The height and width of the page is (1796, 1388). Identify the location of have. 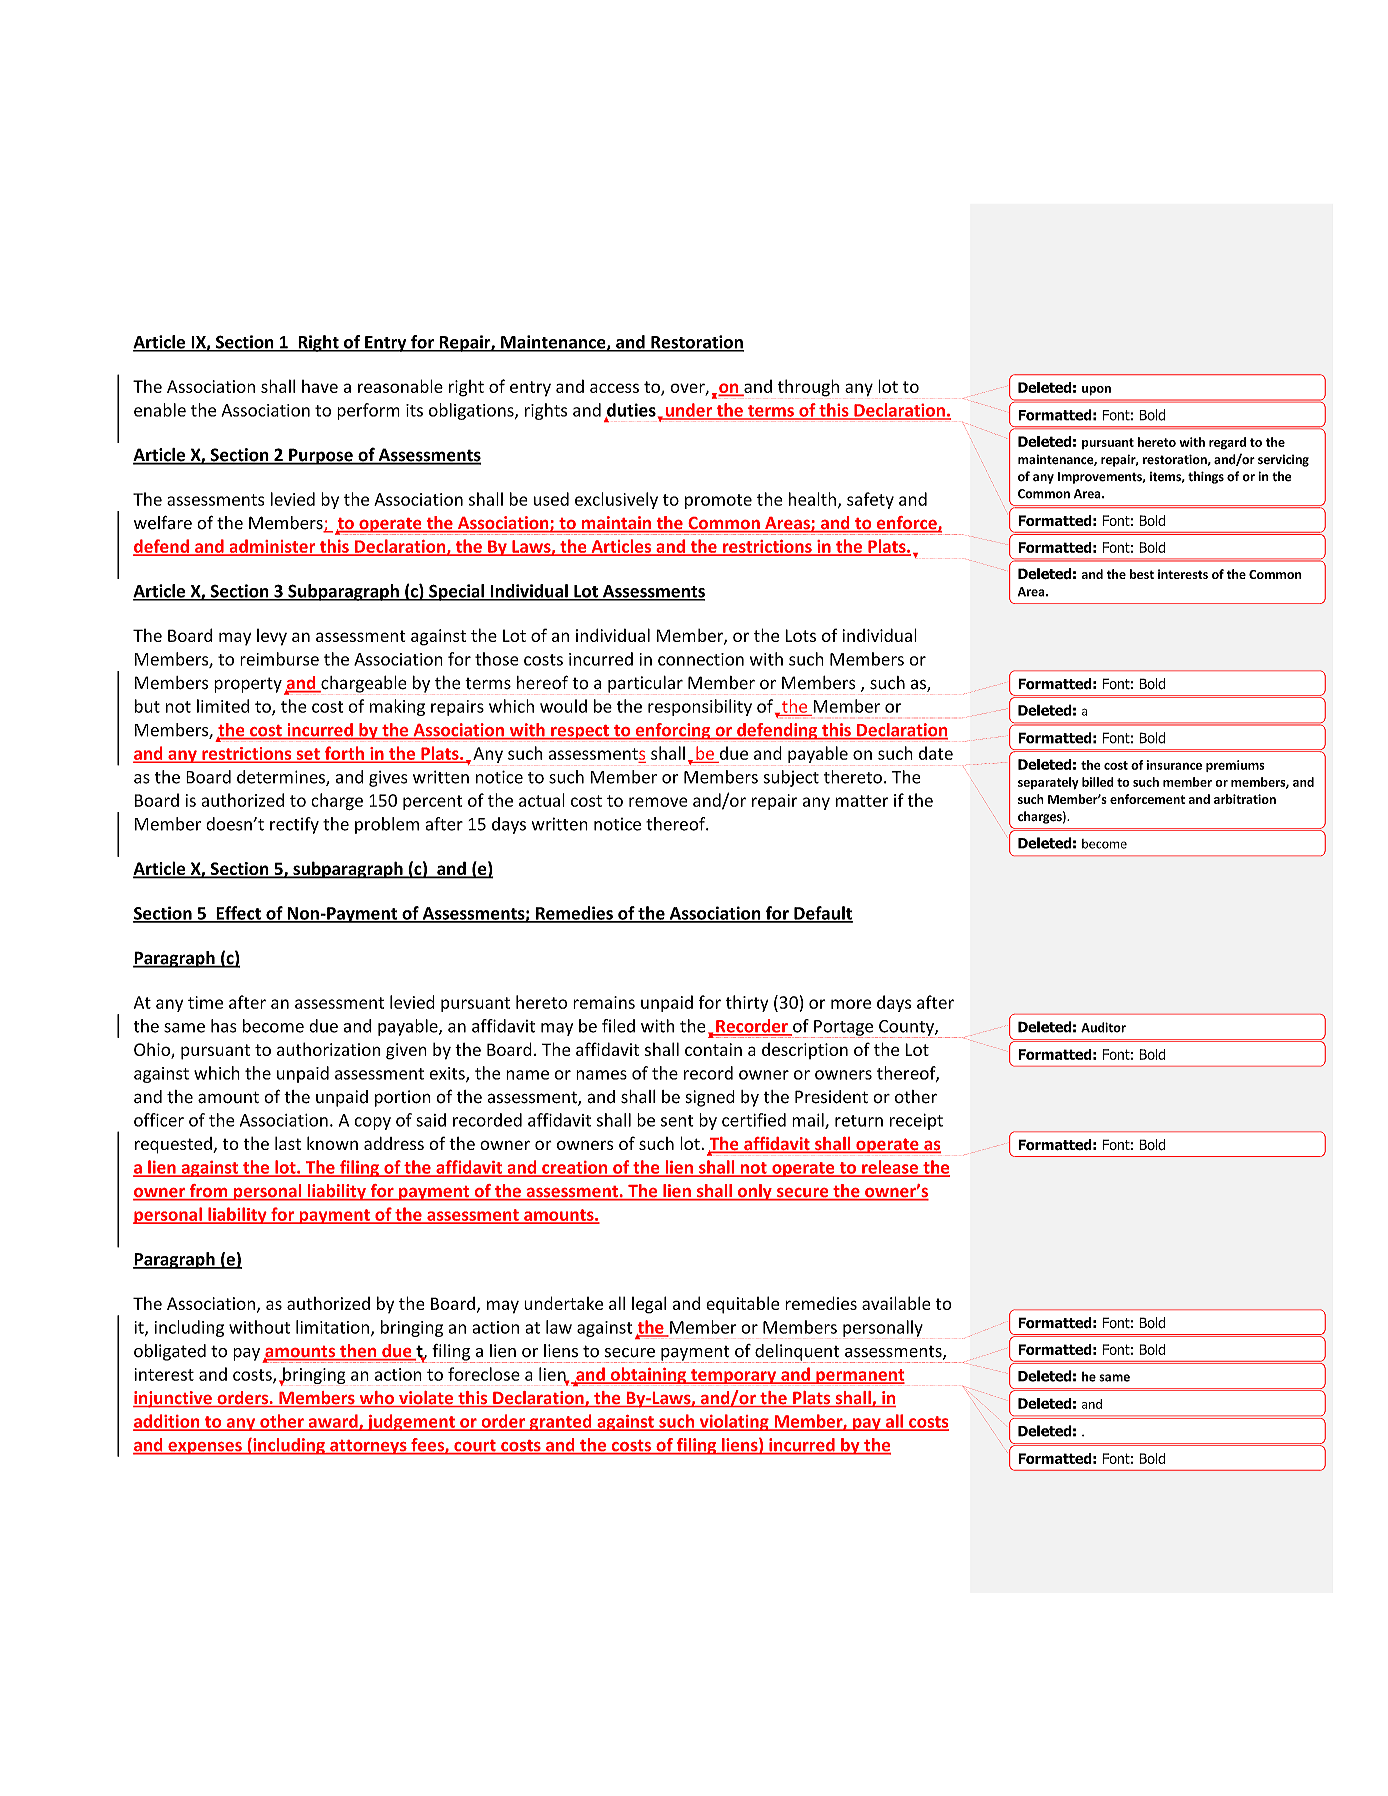
(320, 386).
